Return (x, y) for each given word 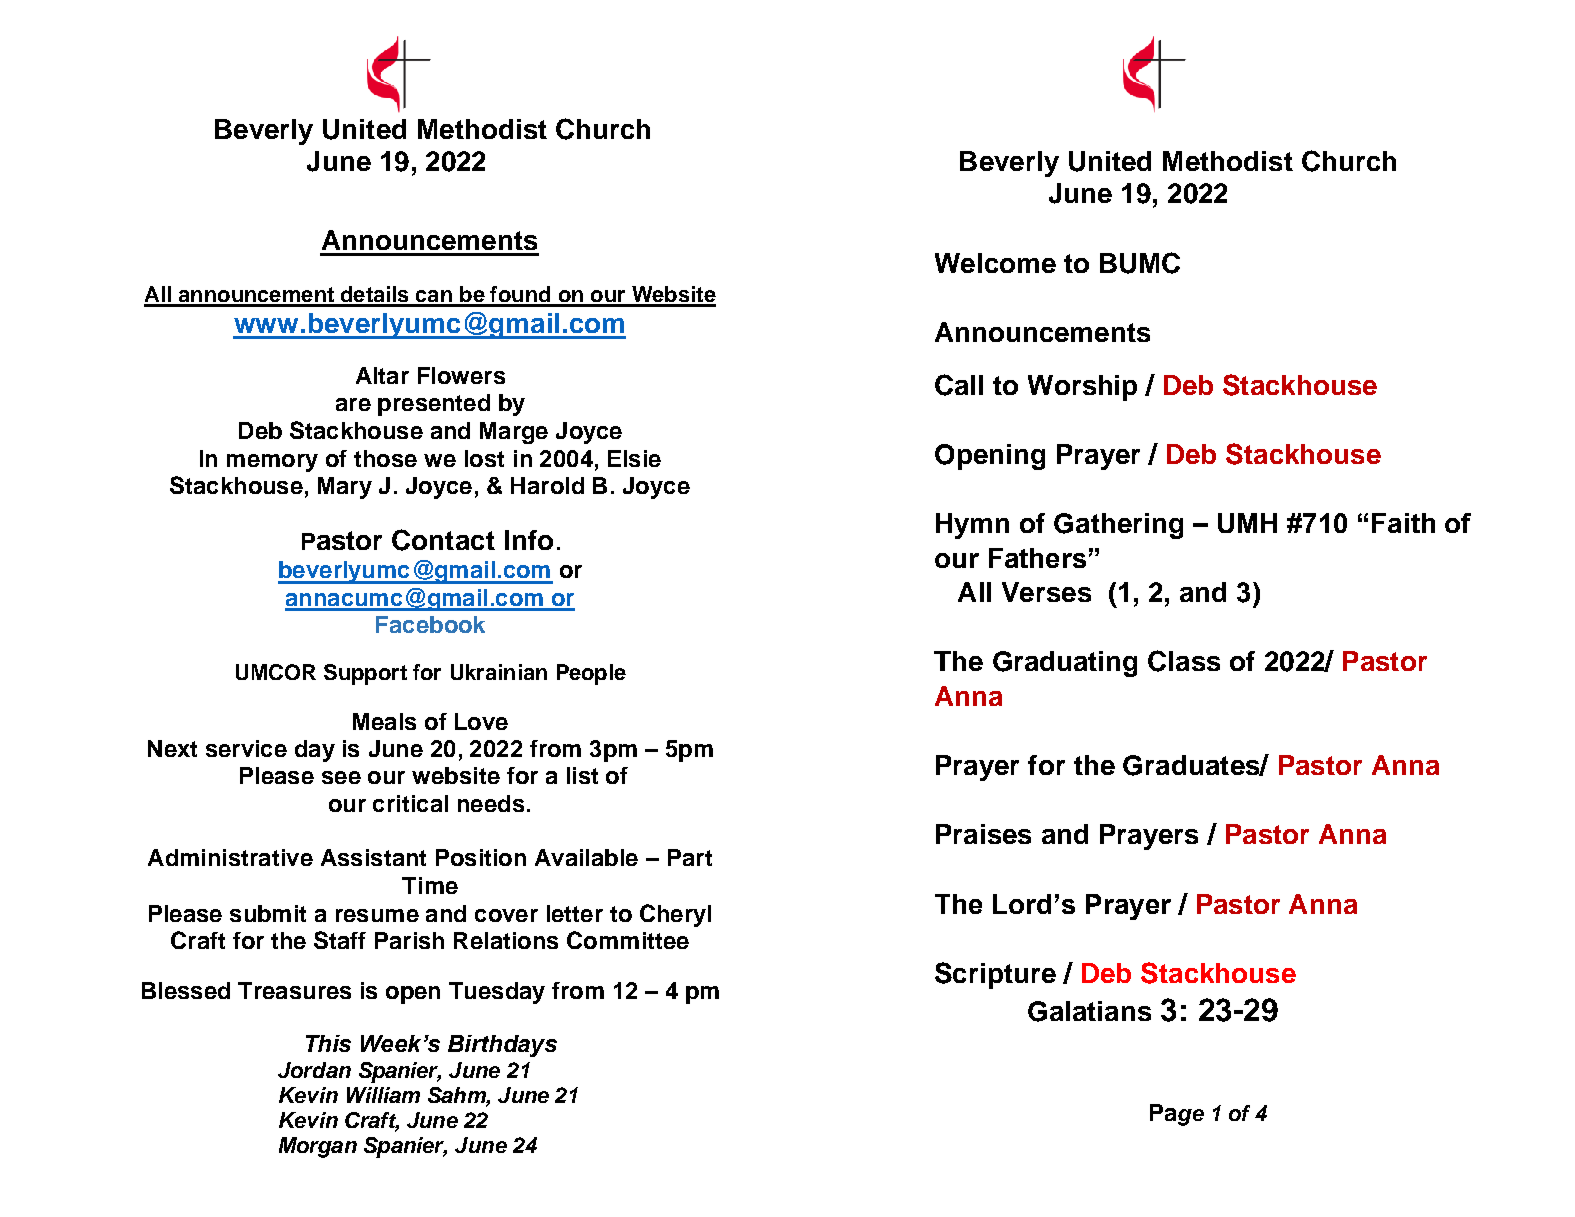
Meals (384, 721)
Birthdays (502, 1046)
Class (1184, 661)
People (591, 674)
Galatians (1089, 1011)
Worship (1082, 388)
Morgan (318, 1147)
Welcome (995, 263)
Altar (382, 375)
